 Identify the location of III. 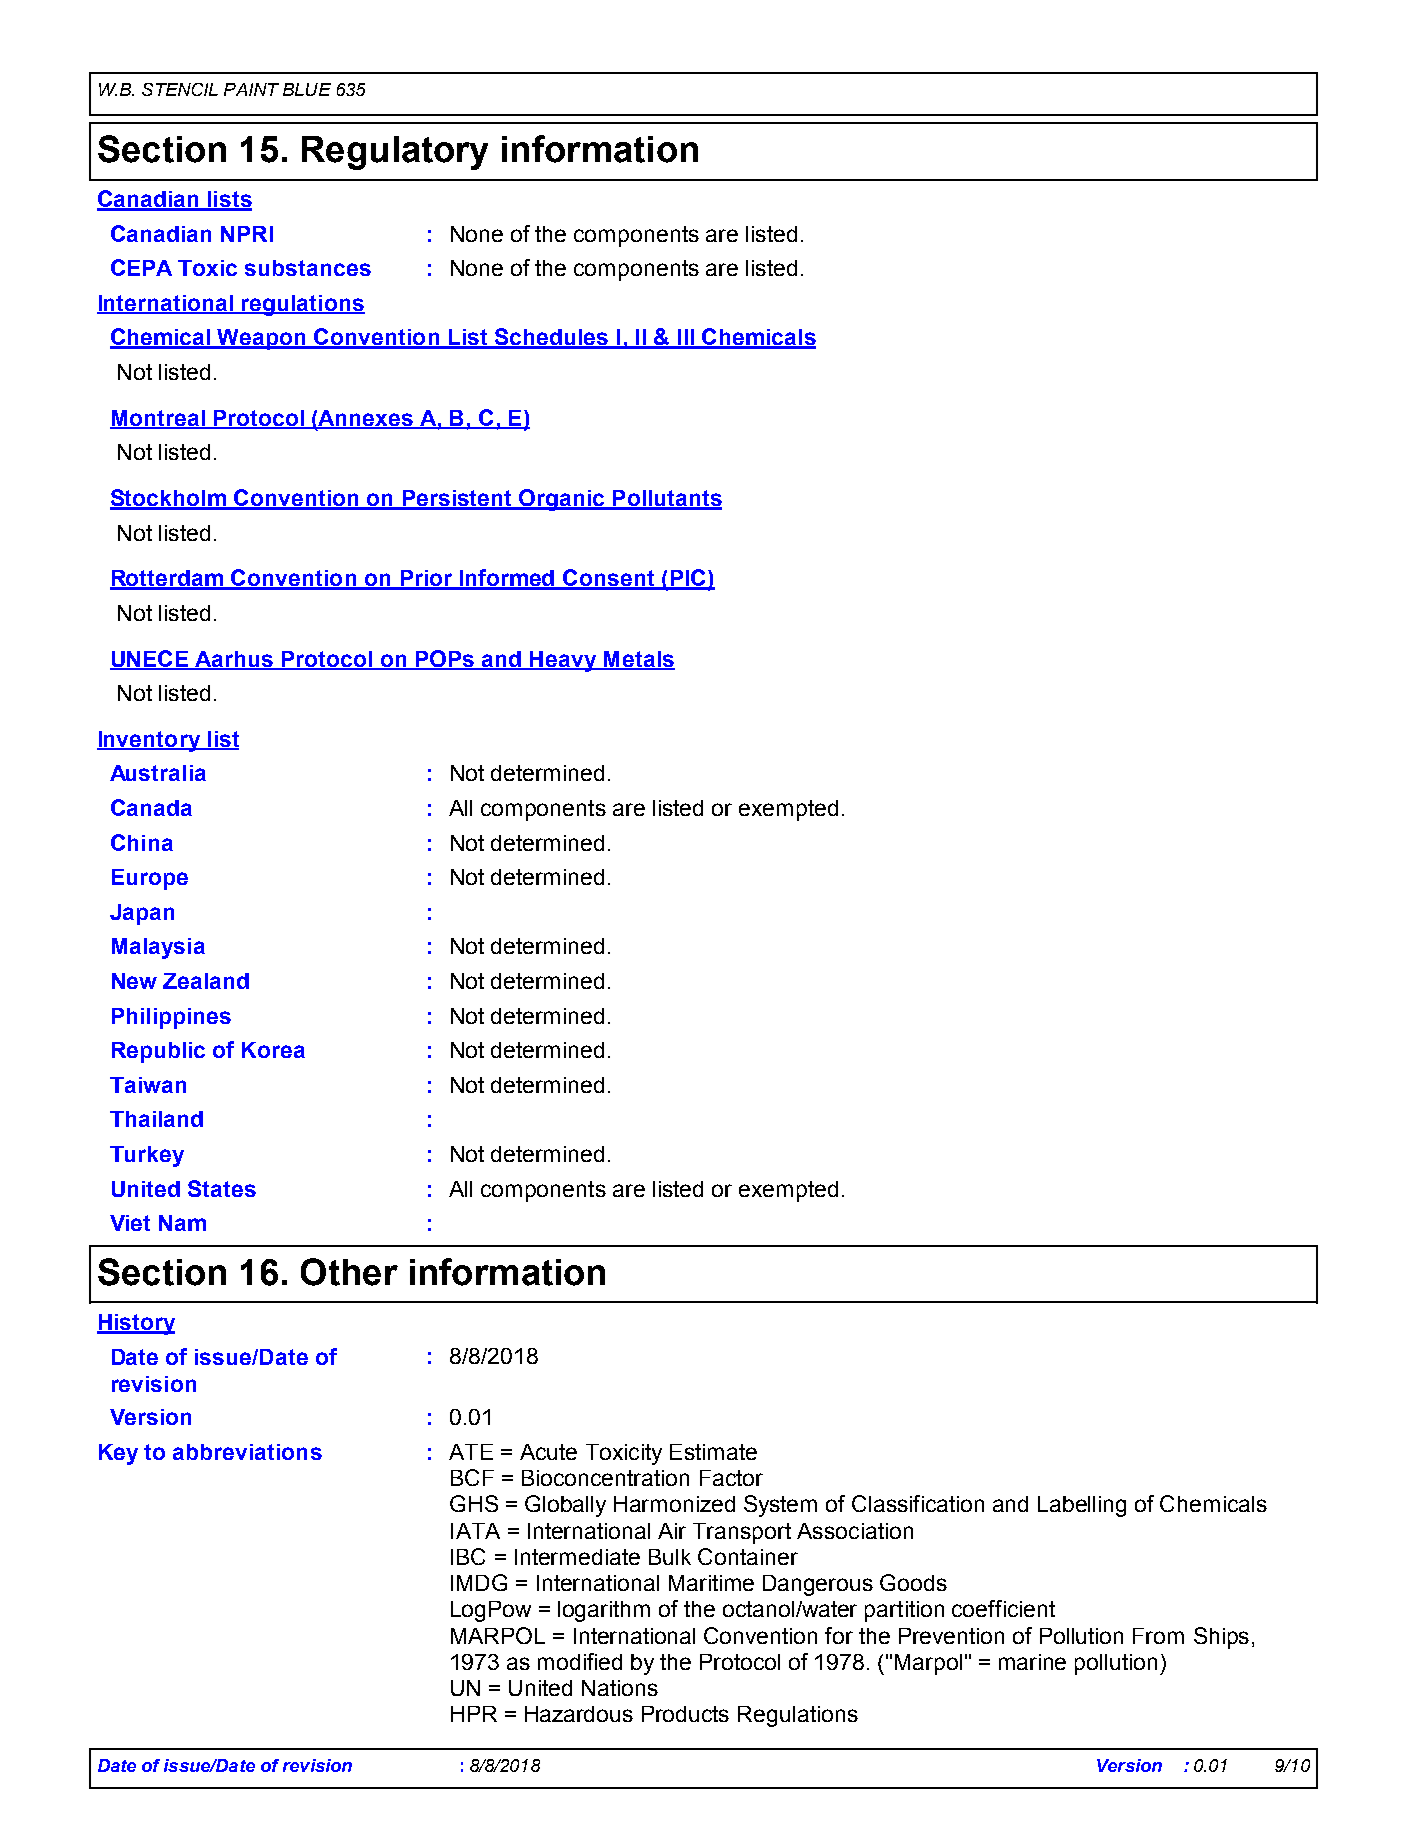
(685, 338).
